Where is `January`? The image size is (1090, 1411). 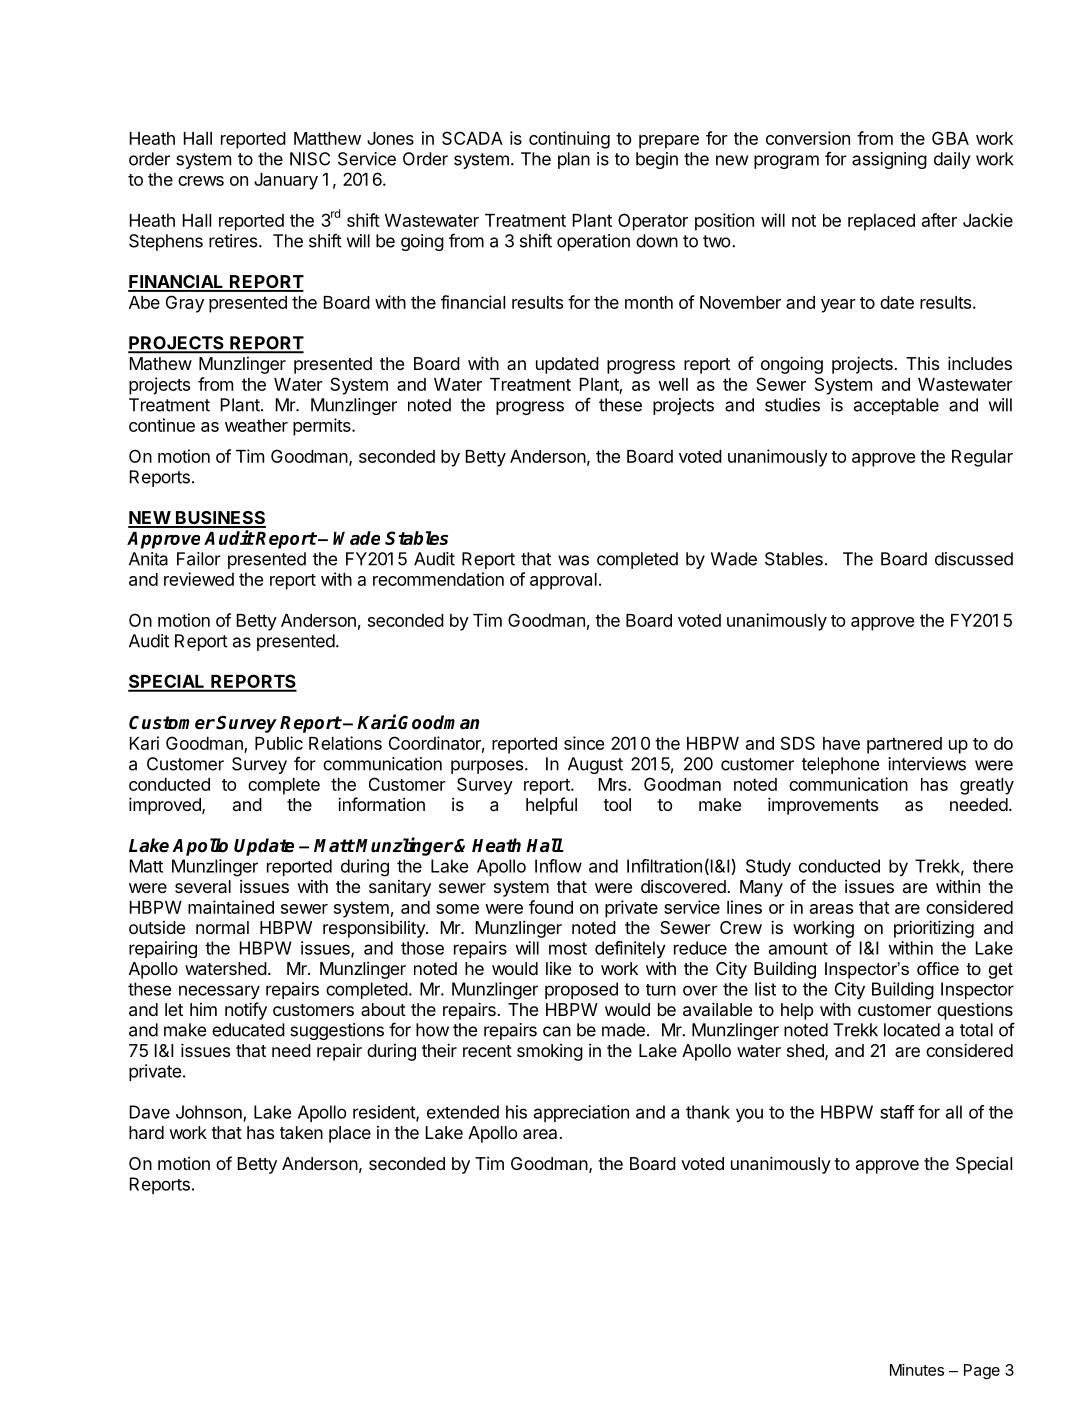
January is located at coordinates (286, 181).
